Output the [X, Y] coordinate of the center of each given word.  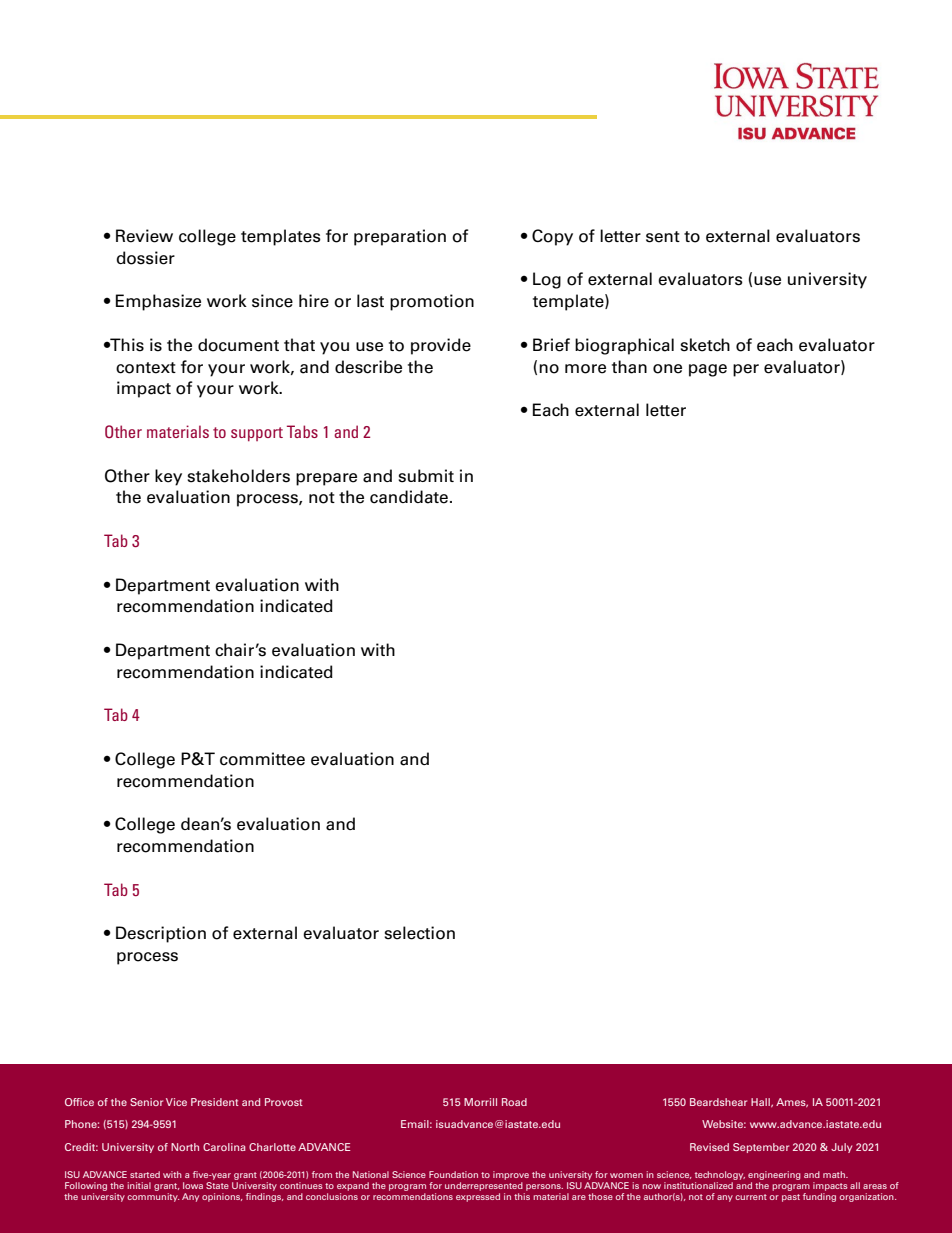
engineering [774, 1175]
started [145, 1174]
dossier [145, 258]
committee [262, 759]
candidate [410, 497]
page [708, 370]
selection [419, 933]
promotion [432, 302]
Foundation [453, 1174]
